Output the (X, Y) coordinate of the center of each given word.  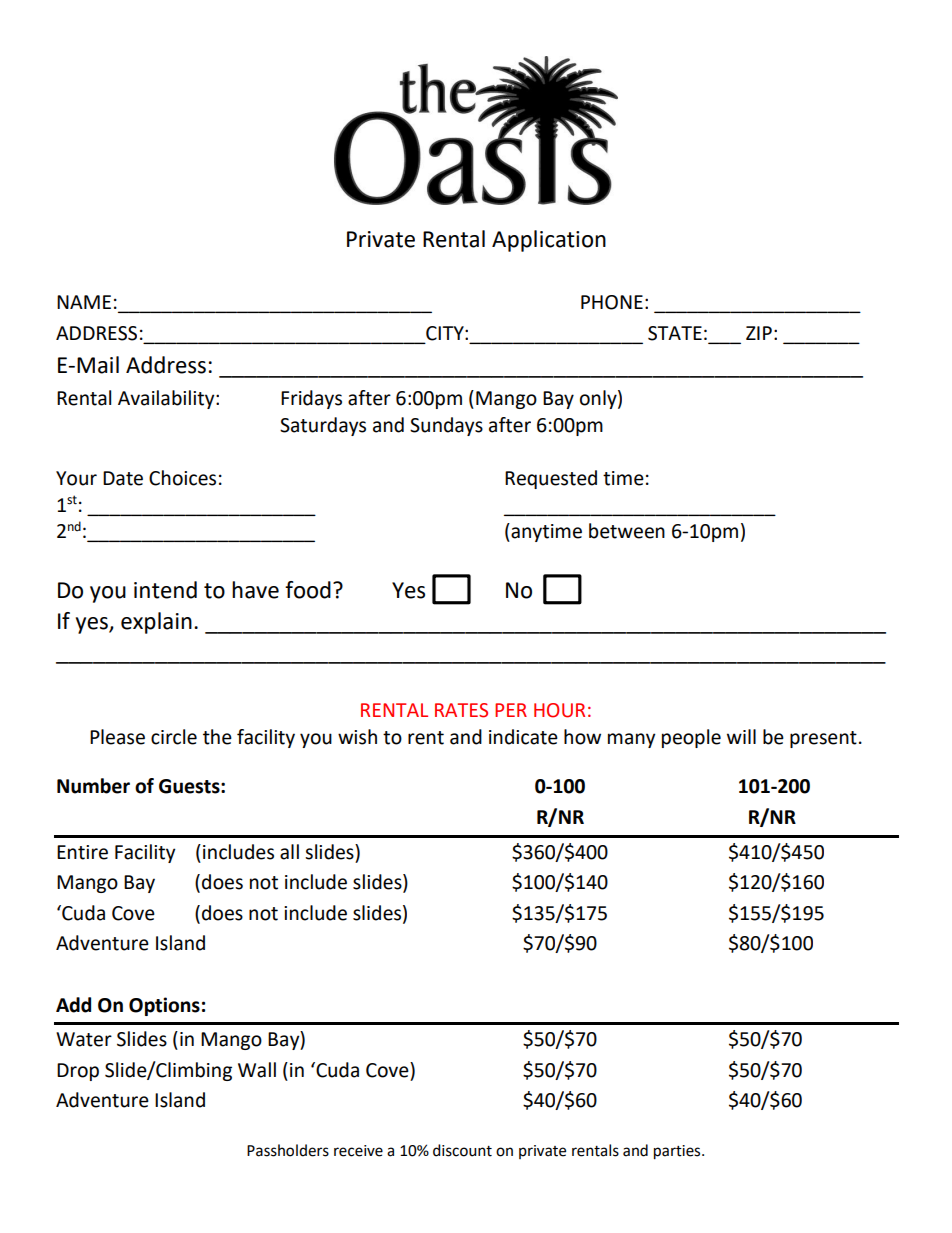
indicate (523, 737)
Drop (78, 1072)
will (741, 736)
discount (462, 1150)
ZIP (759, 333)
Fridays (311, 399)
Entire (82, 852)
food (308, 590)
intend (165, 590)
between (627, 531)
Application (549, 241)
